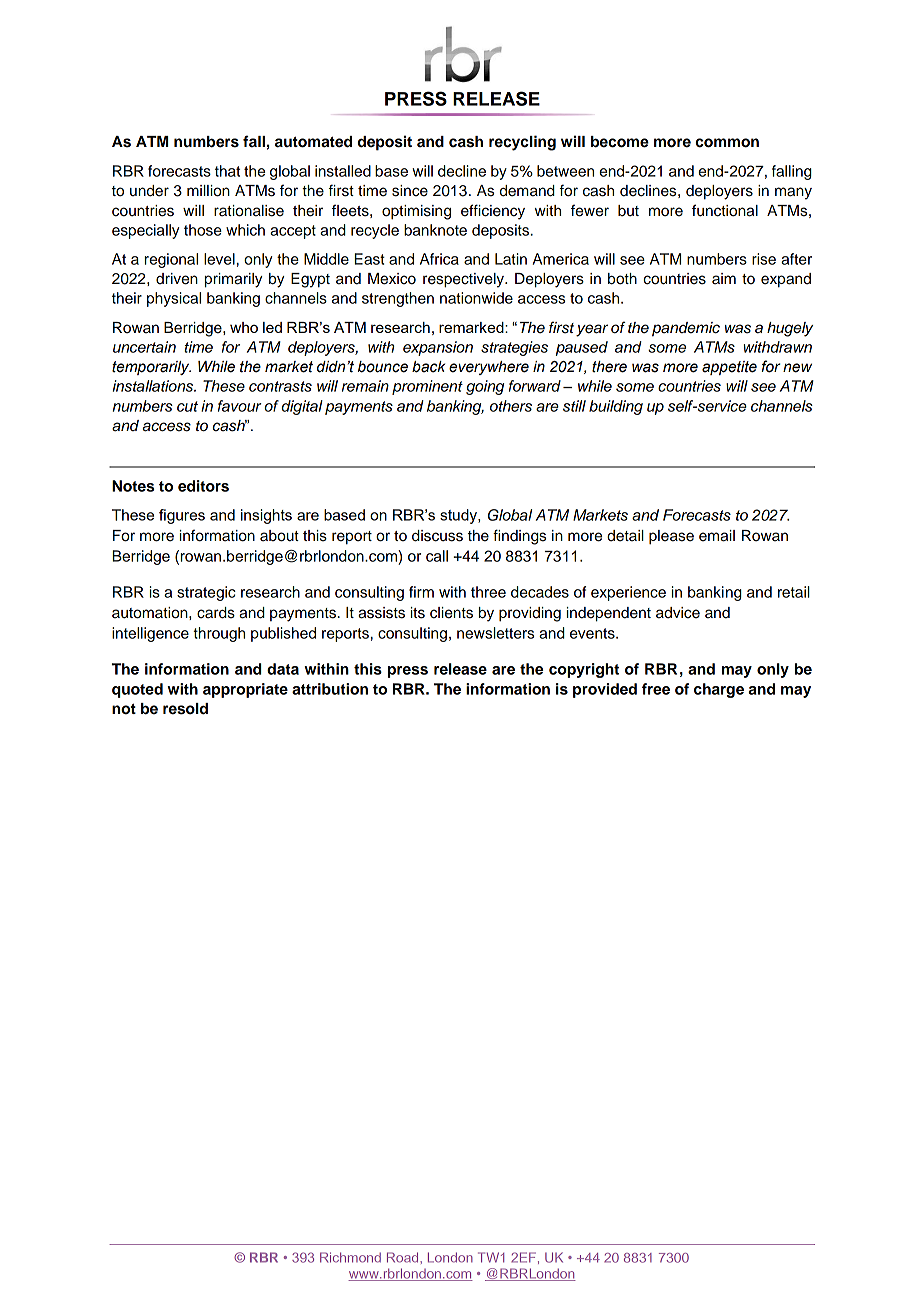 The image size is (924, 1308). What do you see at coordinates (227, 171) in the screenshot?
I see `that` at bounding box center [227, 171].
